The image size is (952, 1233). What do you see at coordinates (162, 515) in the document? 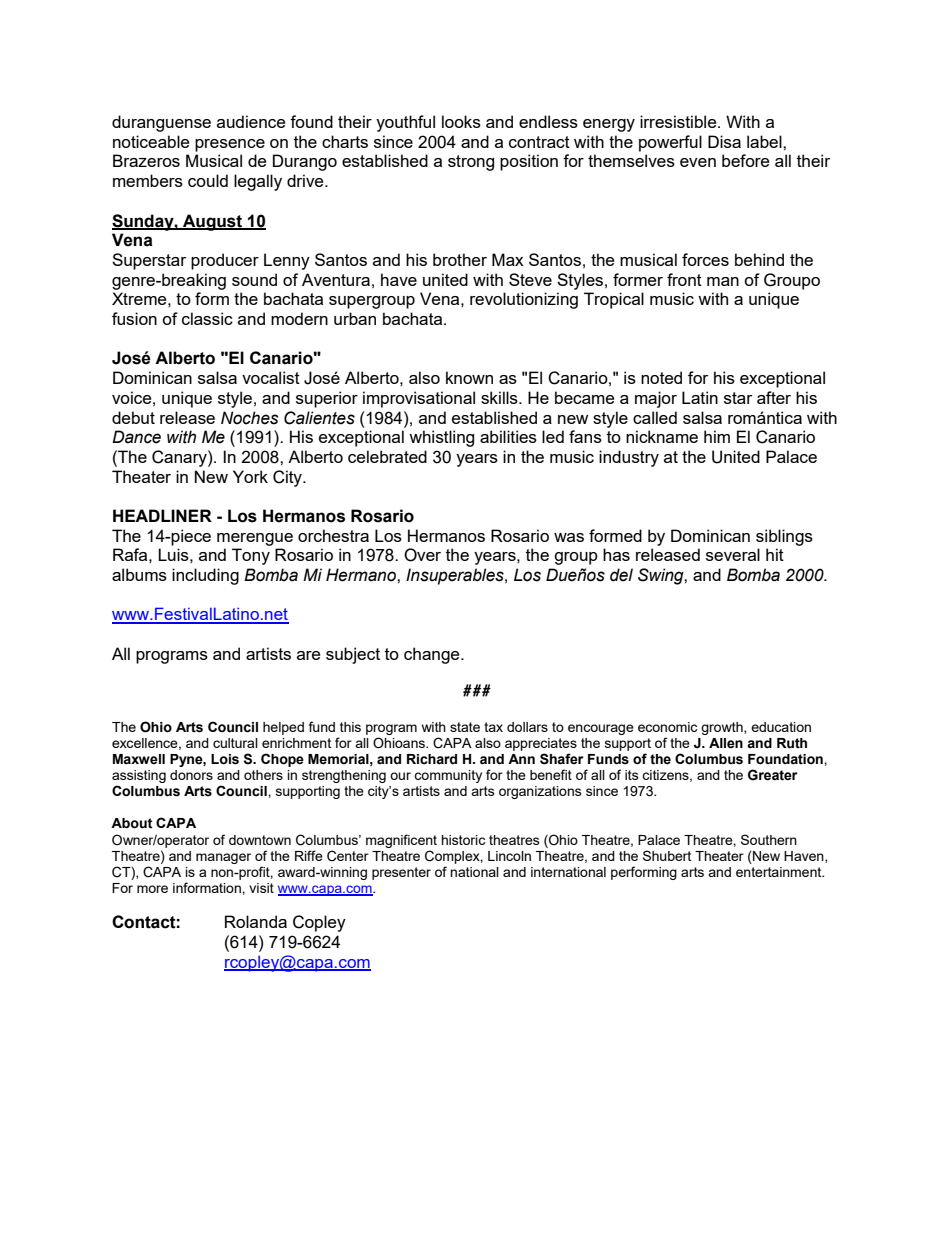
I see `HEADLINER` at bounding box center [162, 515].
